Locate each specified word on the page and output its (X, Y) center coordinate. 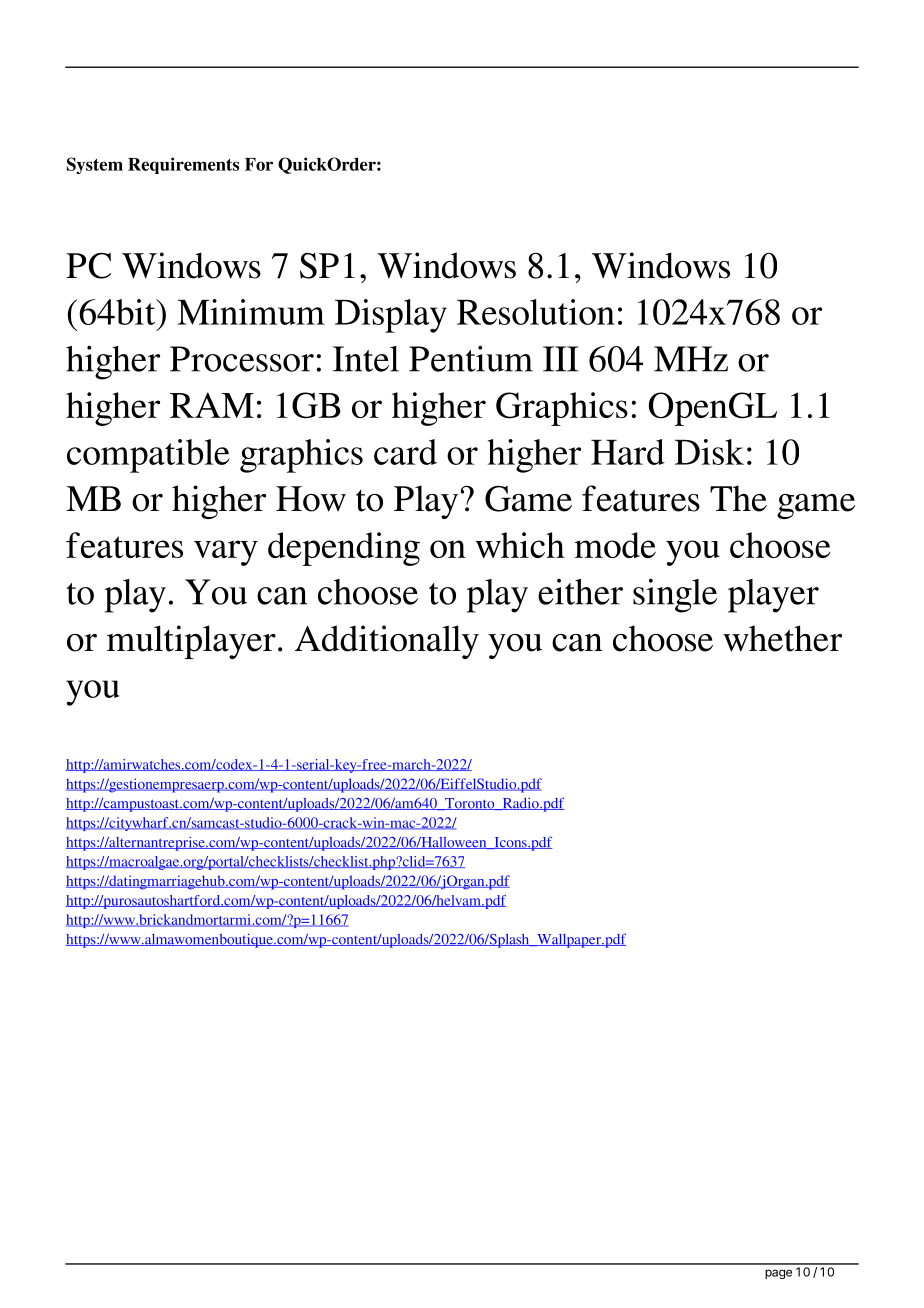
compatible (148, 456)
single (675, 596)
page (778, 1274)
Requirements (183, 165)
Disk (709, 452)
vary (226, 553)
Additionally (387, 642)
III (560, 359)
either (580, 592)
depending (344, 549)
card (405, 452)
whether (782, 638)
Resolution (536, 312)
